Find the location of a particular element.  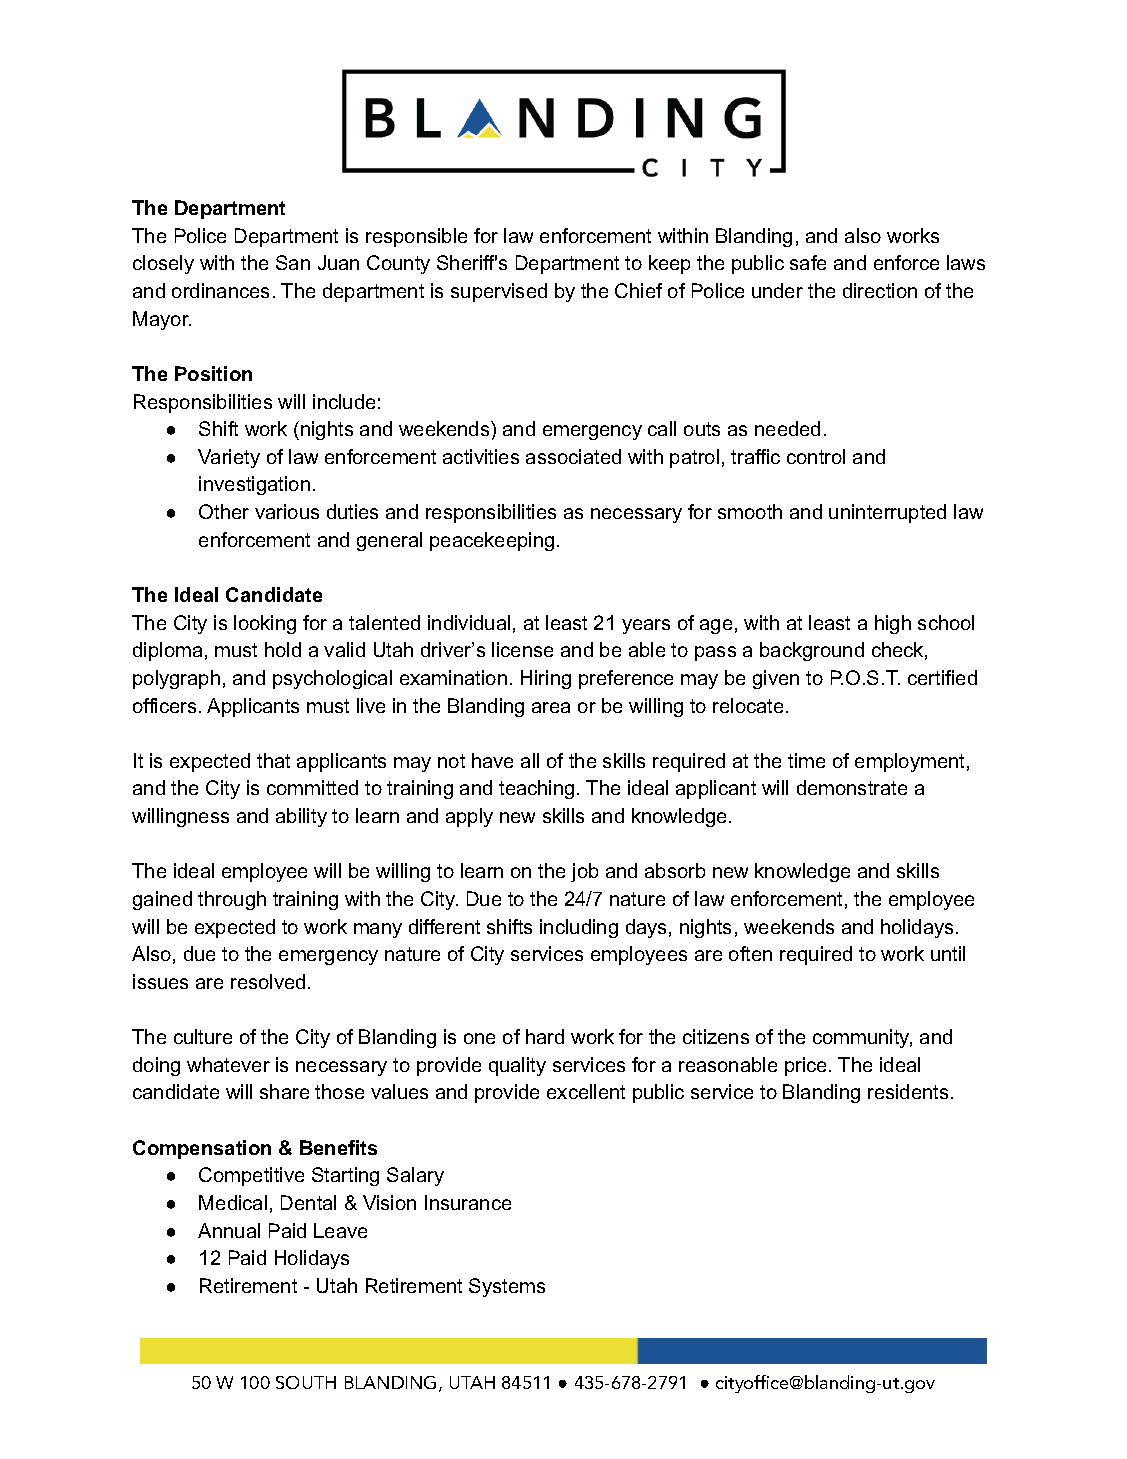

direction is located at coordinates (880, 290).
